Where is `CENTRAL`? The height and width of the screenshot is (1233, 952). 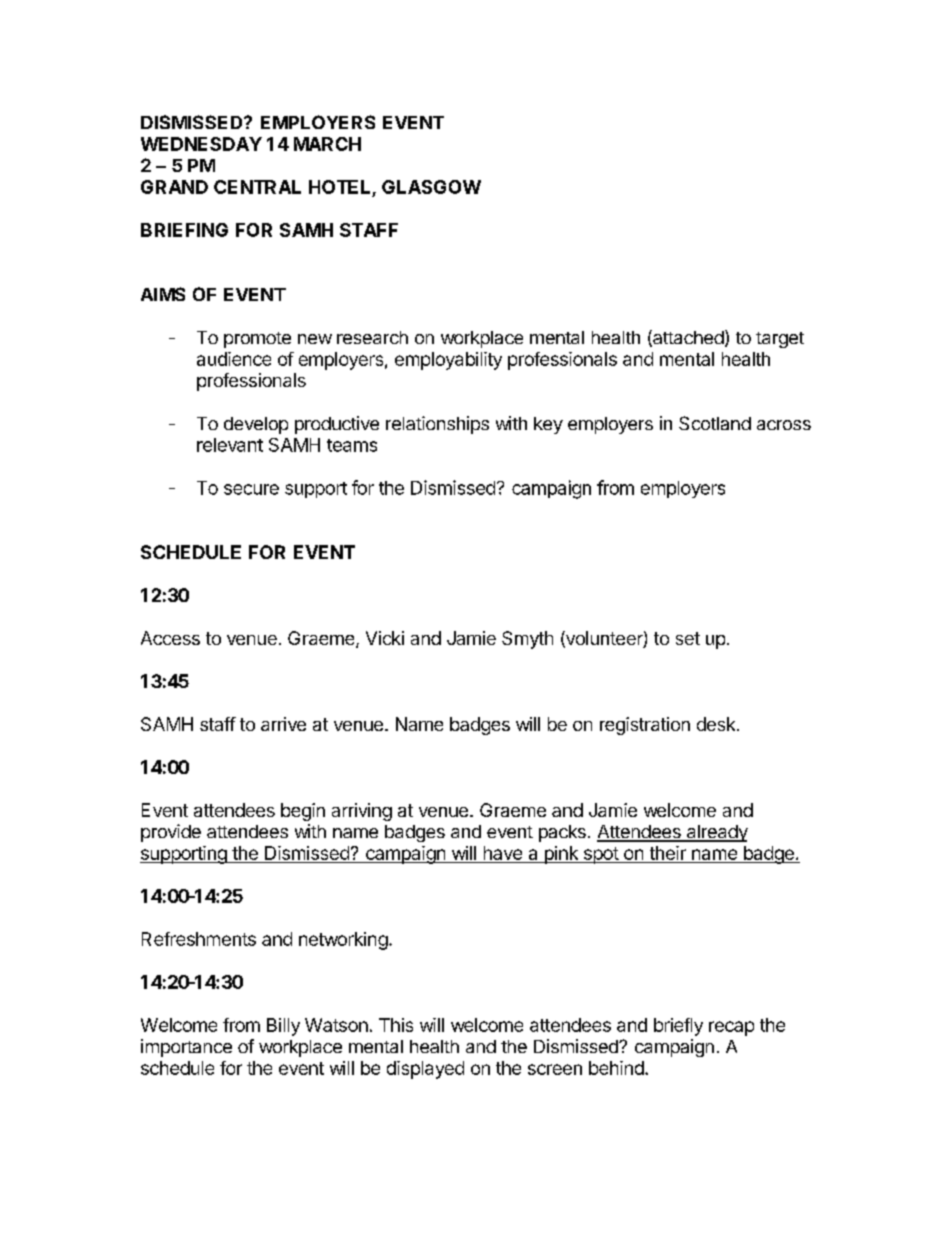 CENTRAL is located at coordinates (257, 187).
